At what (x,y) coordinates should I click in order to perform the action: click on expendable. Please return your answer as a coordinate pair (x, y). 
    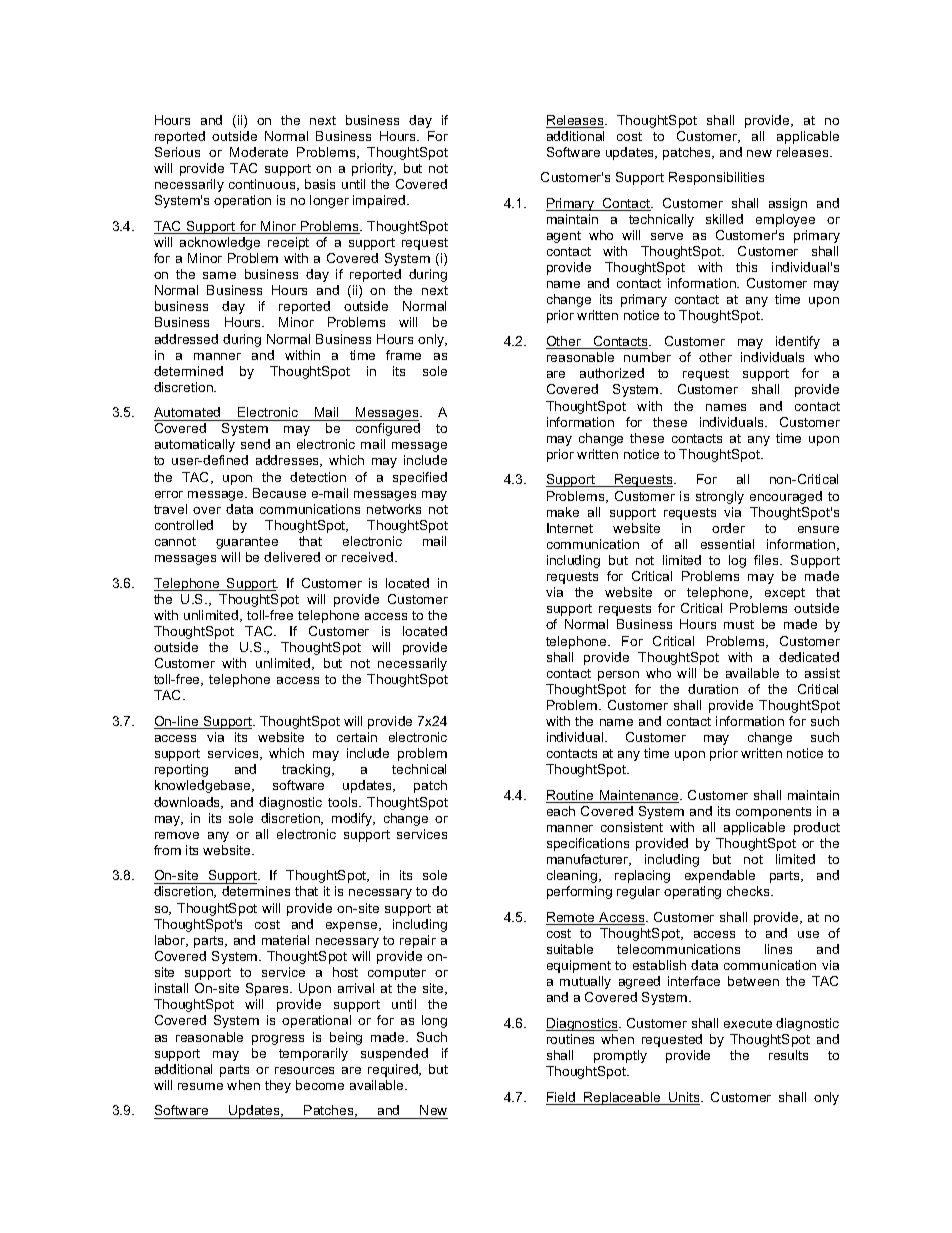
    Looking at the image, I should click on (720, 876).
